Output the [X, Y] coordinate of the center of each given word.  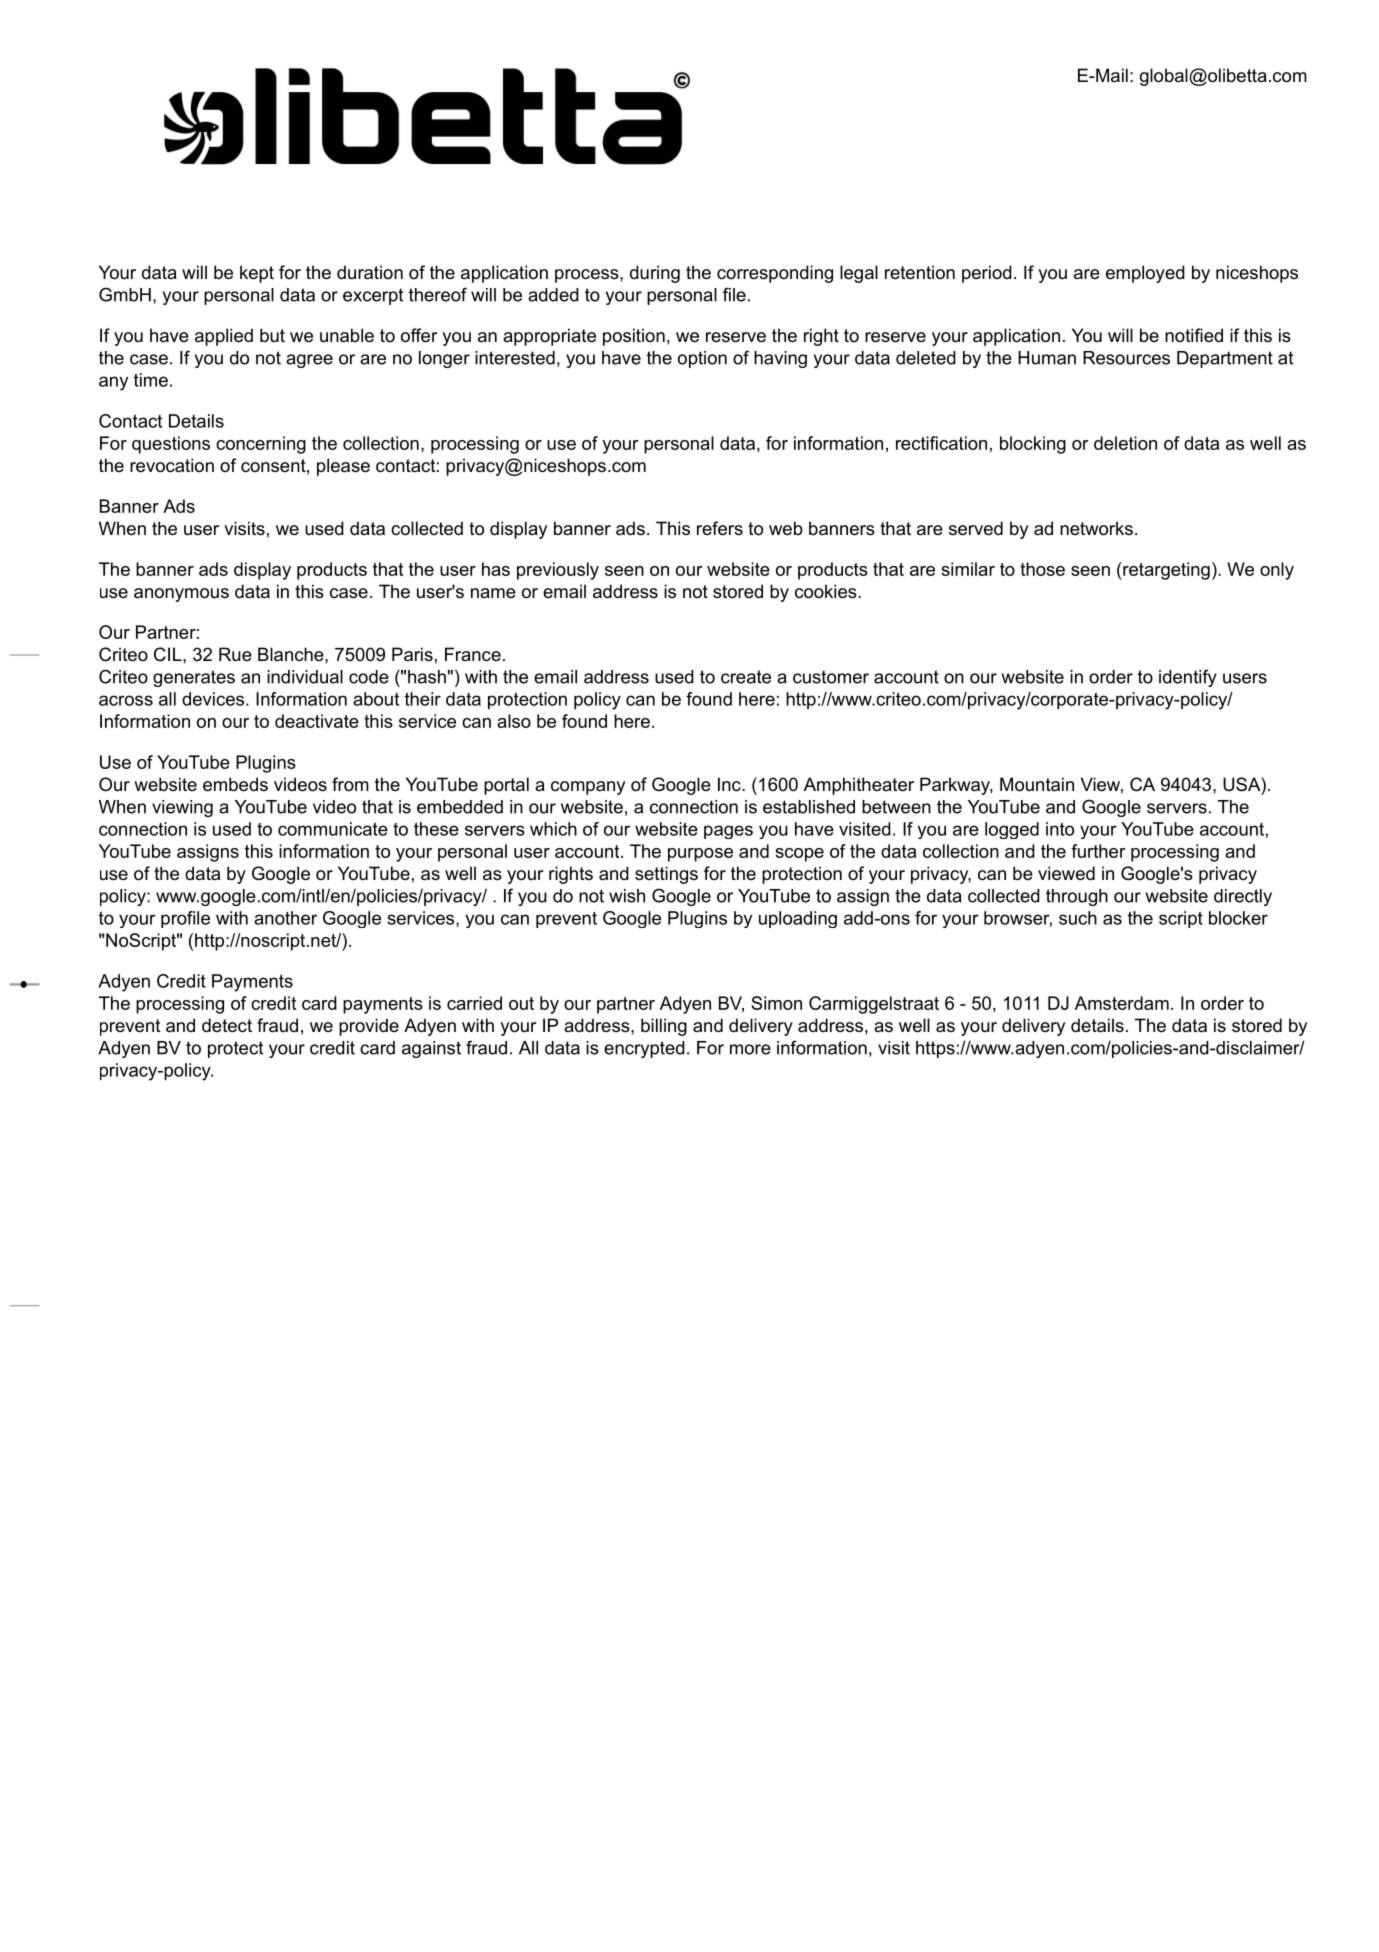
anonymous [181, 595]
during [655, 274]
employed [1145, 274]
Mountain [1037, 784]
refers [720, 528]
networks [1096, 528]
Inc [730, 784]
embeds [235, 784]
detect [227, 1025]
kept [257, 274]
